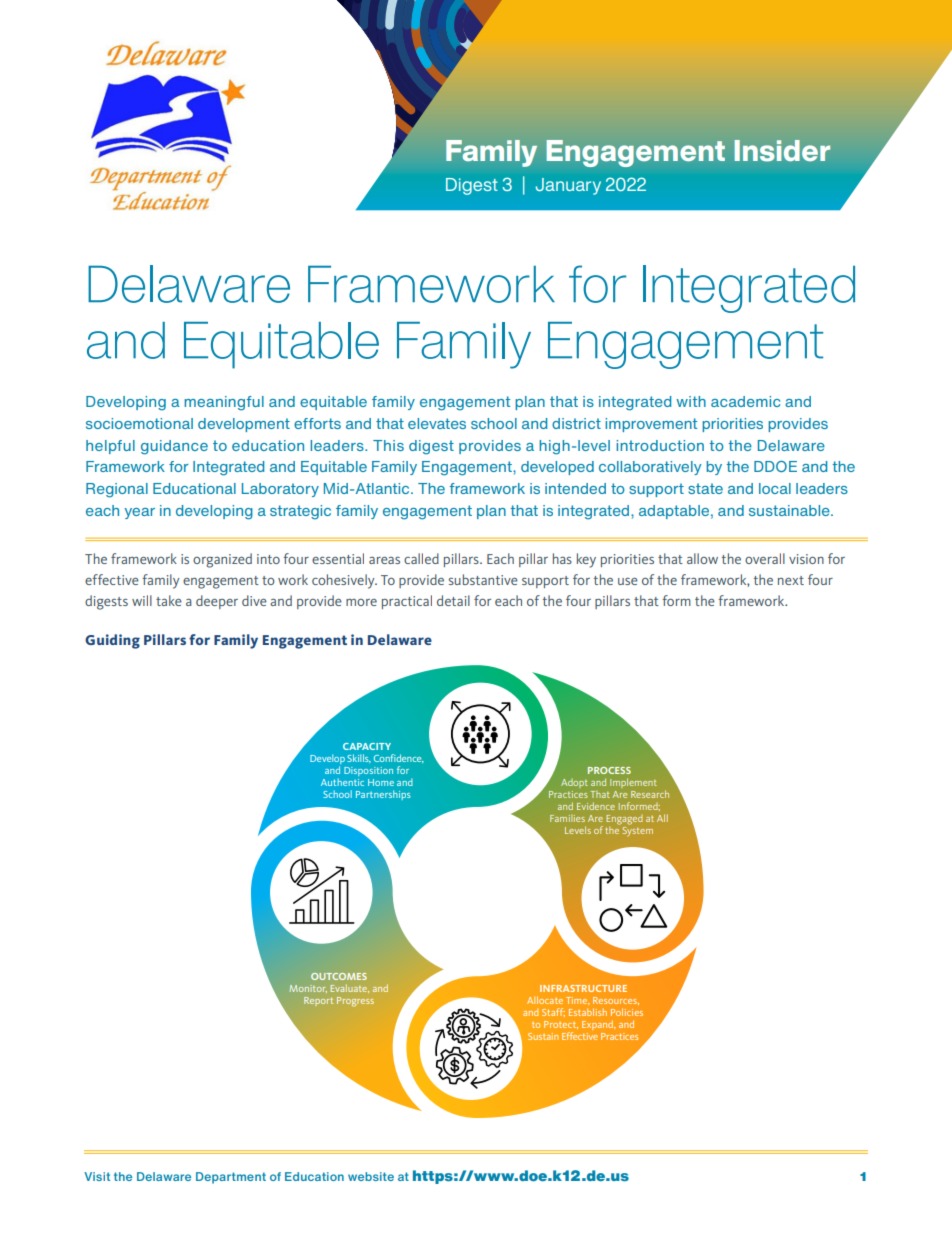 The width and height of the page is (952, 1233). What do you see at coordinates (568, 186) in the page?
I see `January` at bounding box center [568, 186].
